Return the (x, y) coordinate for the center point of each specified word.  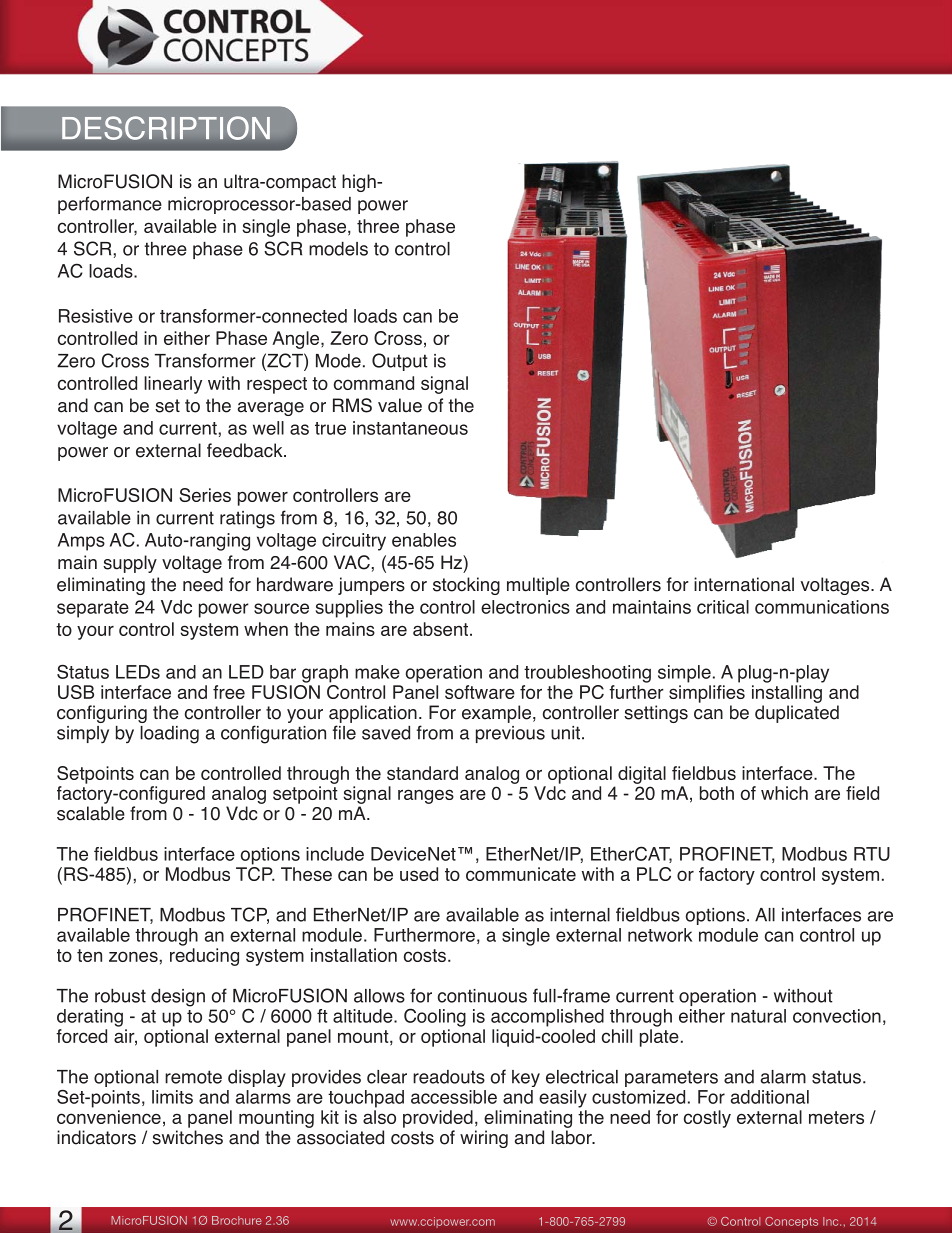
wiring (484, 1139)
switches (187, 1137)
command (374, 383)
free (229, 692)
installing (787, 694)
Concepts (791, 1222)
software (480, 692)
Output (400, 362)
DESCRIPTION (166, 128)
